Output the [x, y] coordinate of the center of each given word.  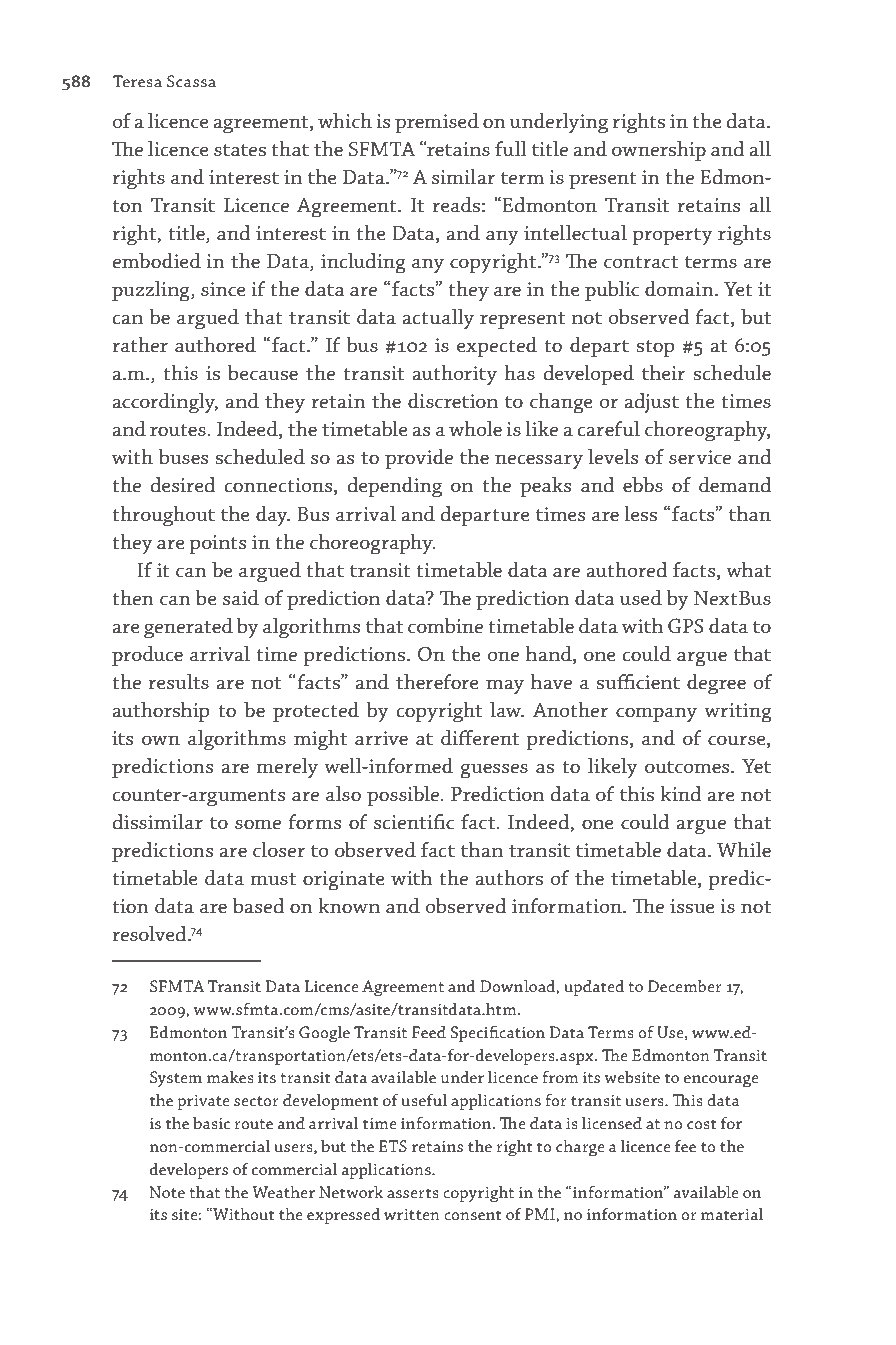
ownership [659, 151]
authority [454, 375]
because [263, 373]
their [664, 373]
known [349, 905]
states [240, 150]
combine [445, 625]
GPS [686, 626]
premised [437, 123]
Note [167, 1192]
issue [692, 906]
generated [188, 628]
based [259, 906]
